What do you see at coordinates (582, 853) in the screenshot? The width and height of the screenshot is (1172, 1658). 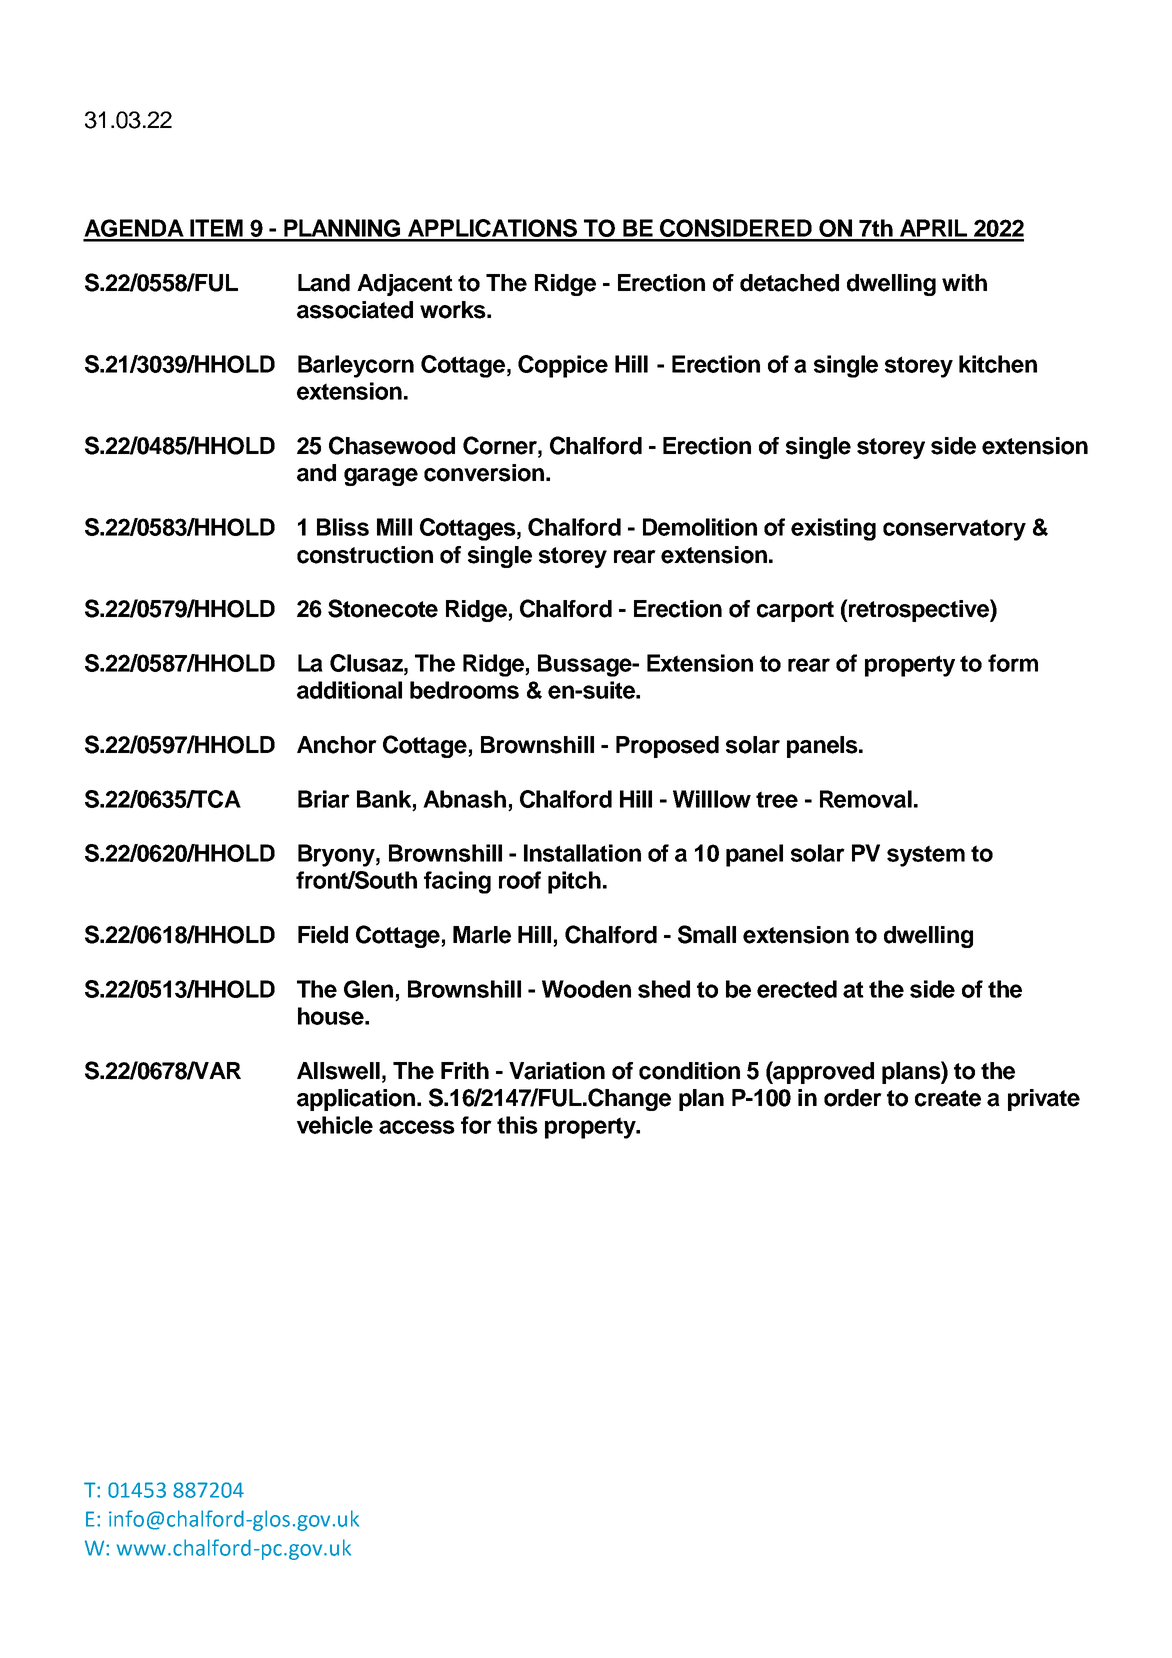 I see `Installation` at bounding box center [582, 853].
